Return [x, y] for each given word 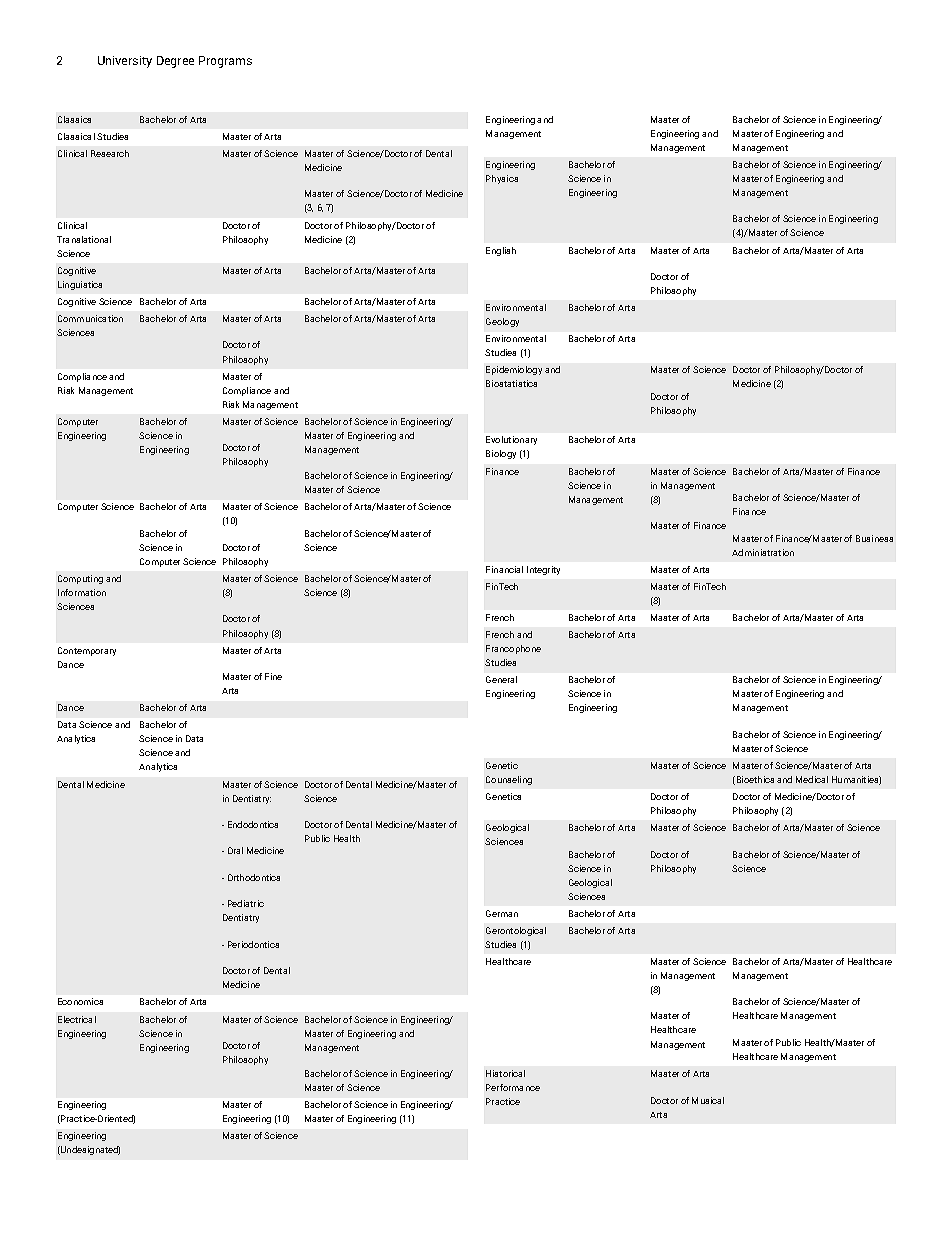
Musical [708, 1100]
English [501, 251]
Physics [502, 179]
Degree [175, 62]
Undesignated [89, 1150]
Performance [513, 1087]
